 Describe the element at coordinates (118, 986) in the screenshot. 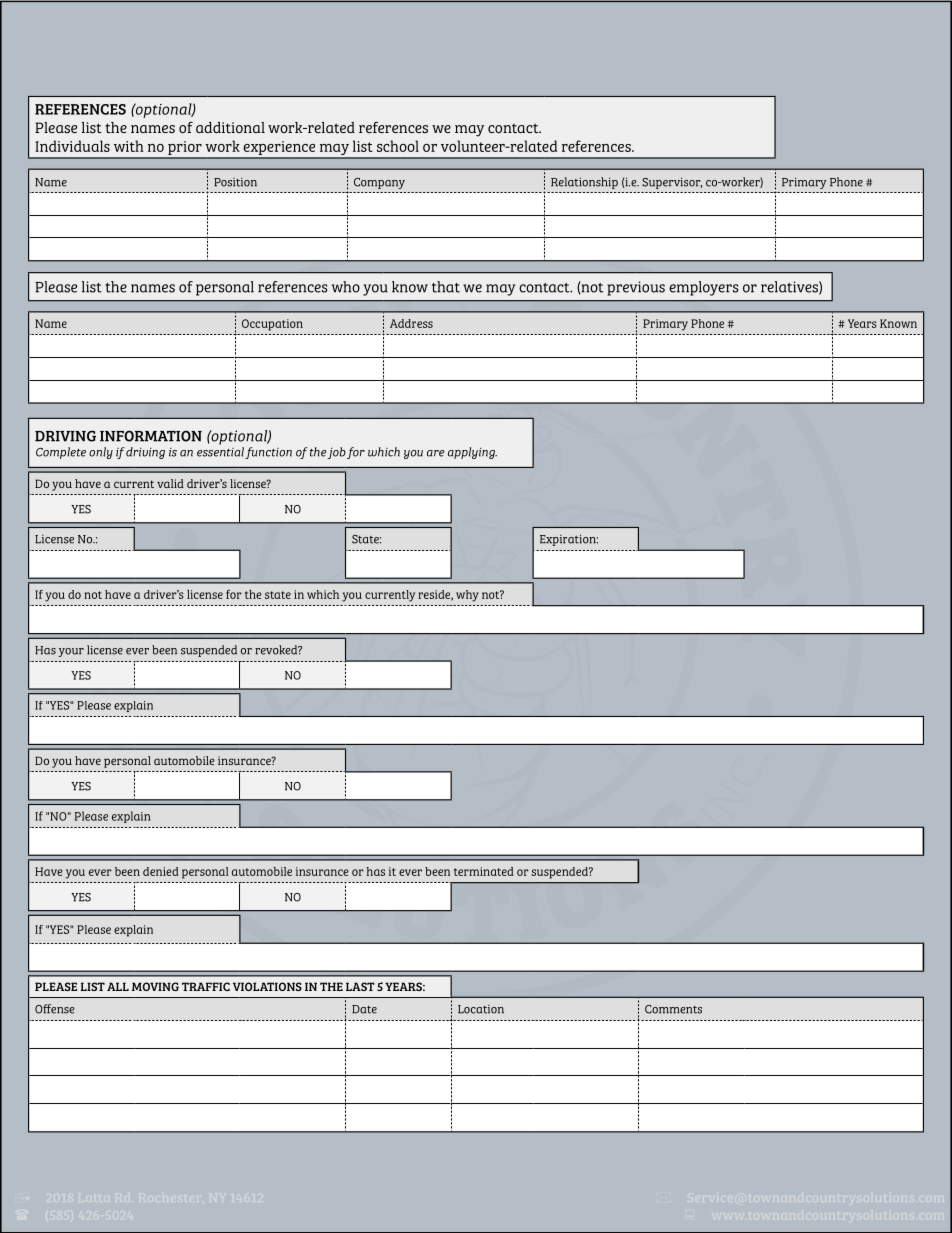

I see `ALL` at that location.
